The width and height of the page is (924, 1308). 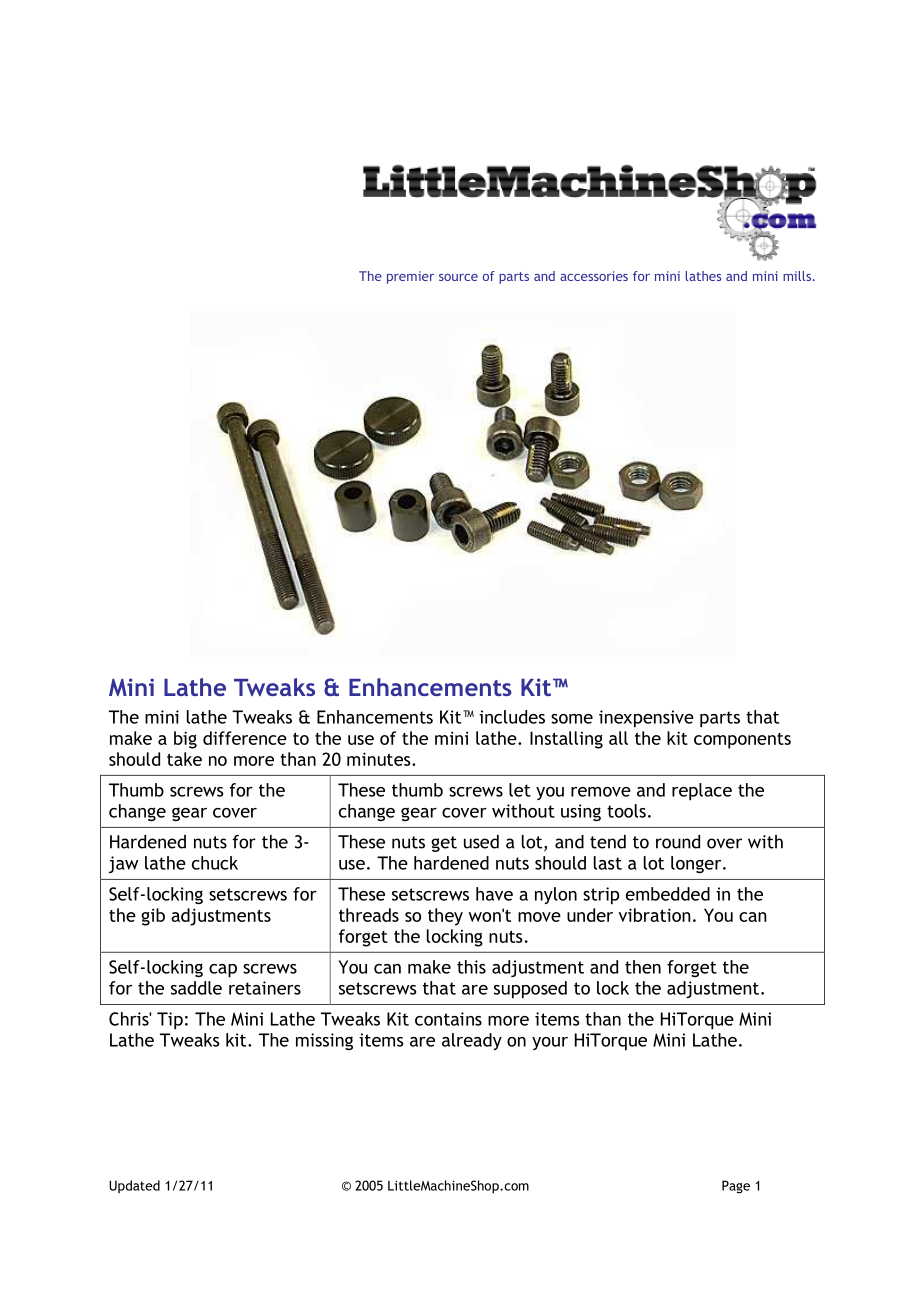 What do you see at coordinates (655, 915) in the page?
I see `vibration` at bounding box center [655, 915].
